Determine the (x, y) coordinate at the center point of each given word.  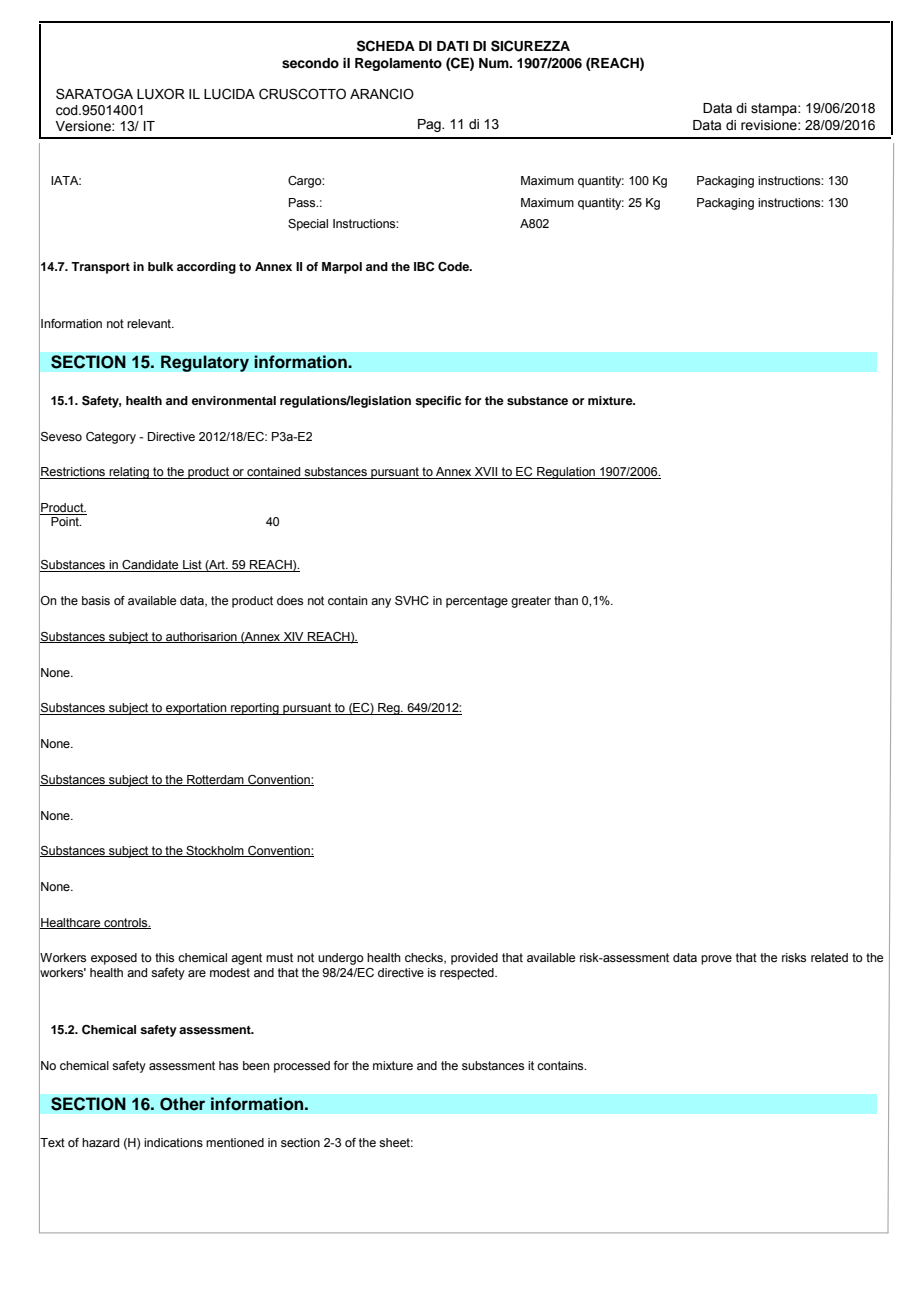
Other (182, 1104)
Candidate (150, 566)
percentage (477, 602)
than (566, 600)
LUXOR (161, 94)
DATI (452, 46)
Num (495, 63)
